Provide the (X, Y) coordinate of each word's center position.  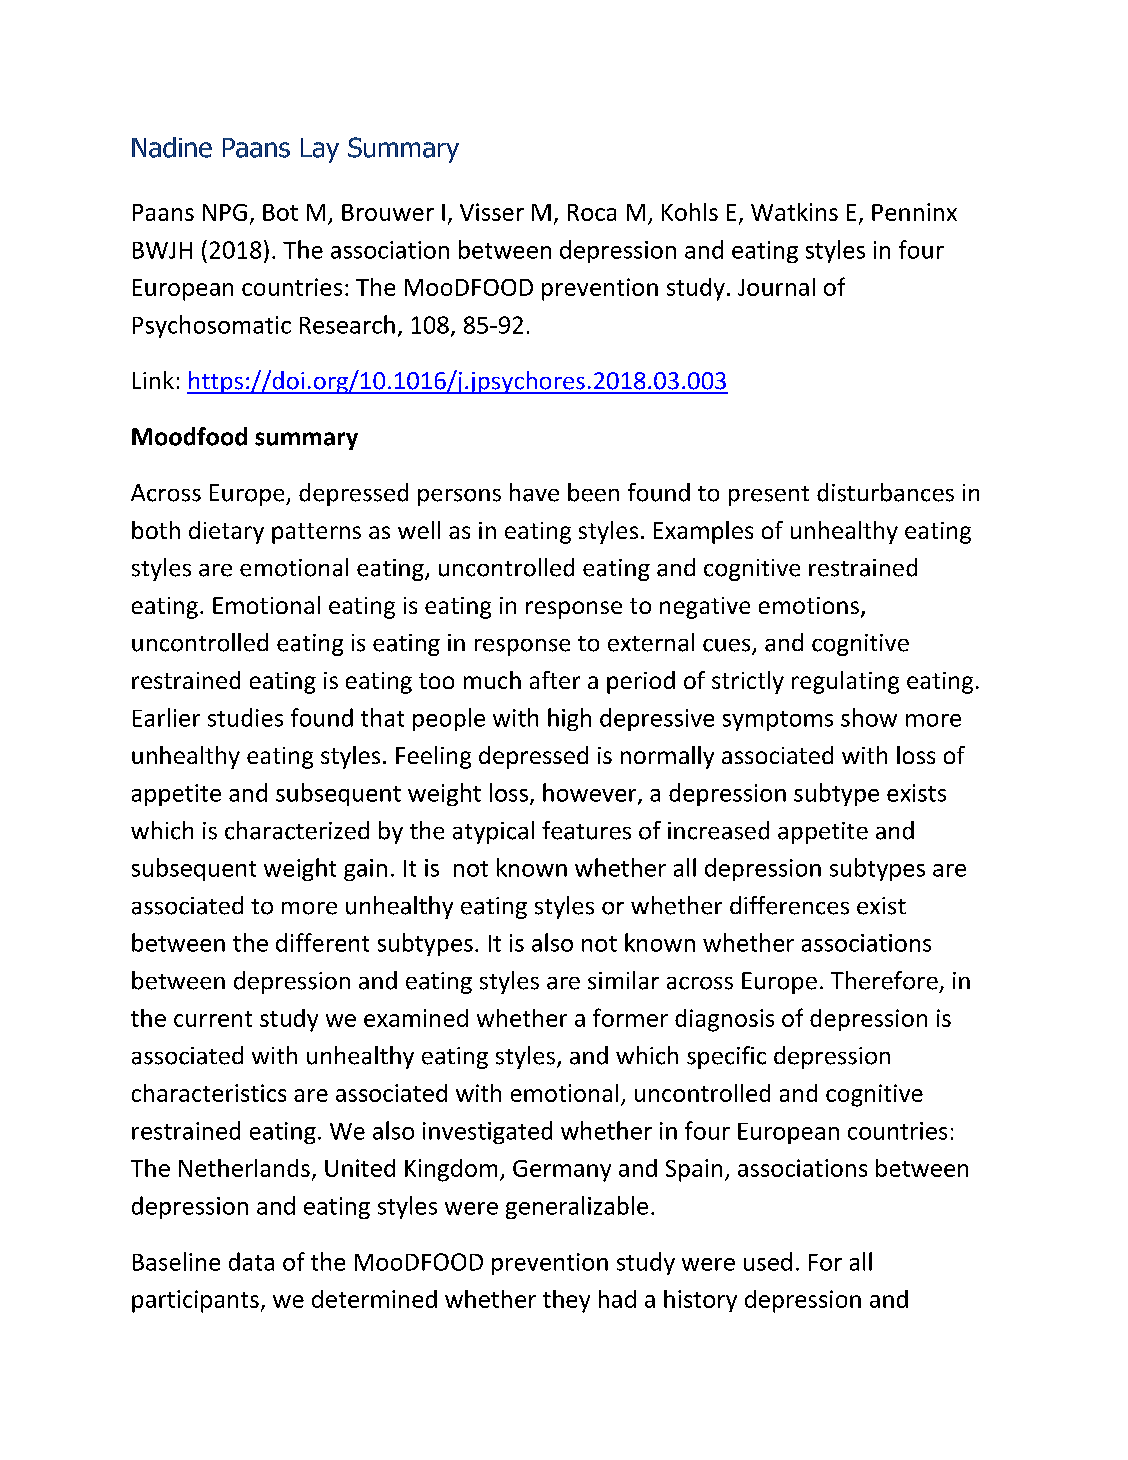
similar (623, 980)
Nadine (172, 147)
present (769, 496)
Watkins (794, 212)
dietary (226, 532)
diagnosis (724, 1020)
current (213, 1019)
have (534, 492)
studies (245, 717)
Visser (492, 212)
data (251, 1261)
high (569, 719)
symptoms (778, 721)
